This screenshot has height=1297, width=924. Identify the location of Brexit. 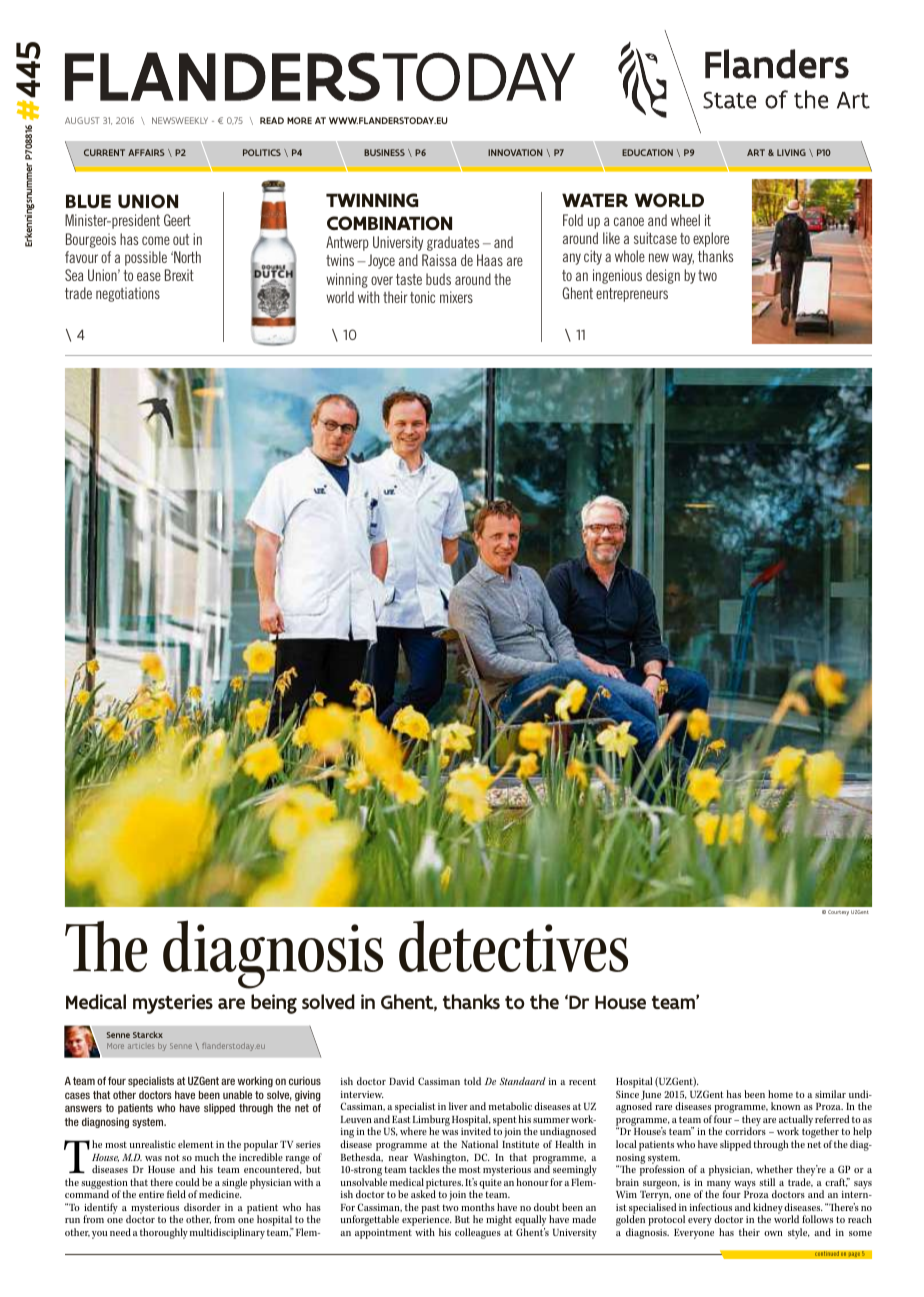
(179, 275).
